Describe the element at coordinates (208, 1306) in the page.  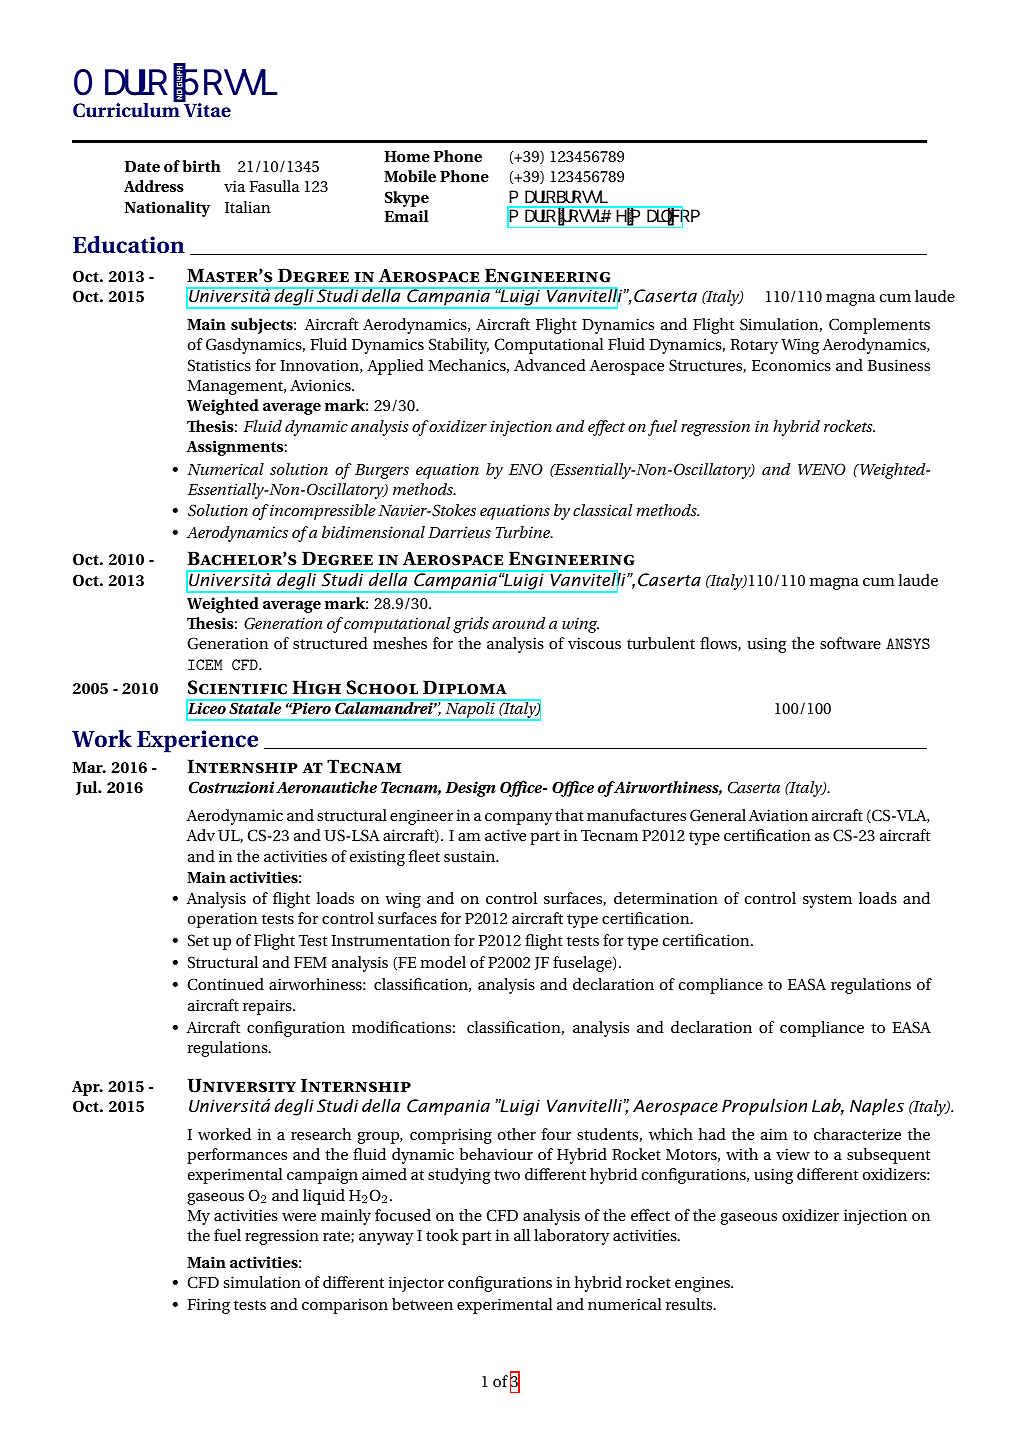
I see `Firing` at that location.
